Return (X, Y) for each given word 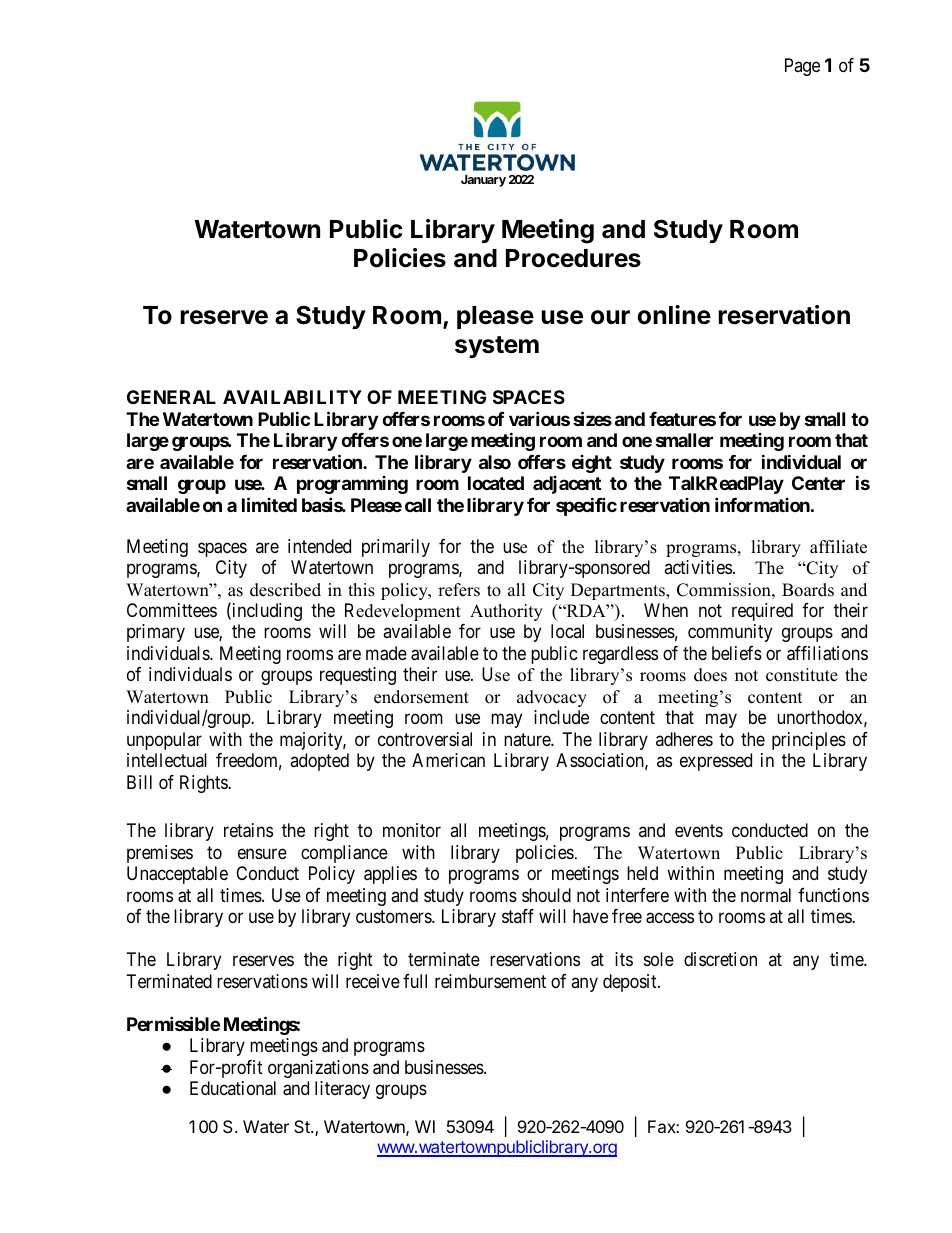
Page (802, 67)
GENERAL (171, 397)
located (496, 483)
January (483, 181)
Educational (233, 1088)
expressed (716, 762)
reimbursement (490, 981)
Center (818, 483)
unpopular (164, 741)
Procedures (573, 258)
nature (528, 739)
